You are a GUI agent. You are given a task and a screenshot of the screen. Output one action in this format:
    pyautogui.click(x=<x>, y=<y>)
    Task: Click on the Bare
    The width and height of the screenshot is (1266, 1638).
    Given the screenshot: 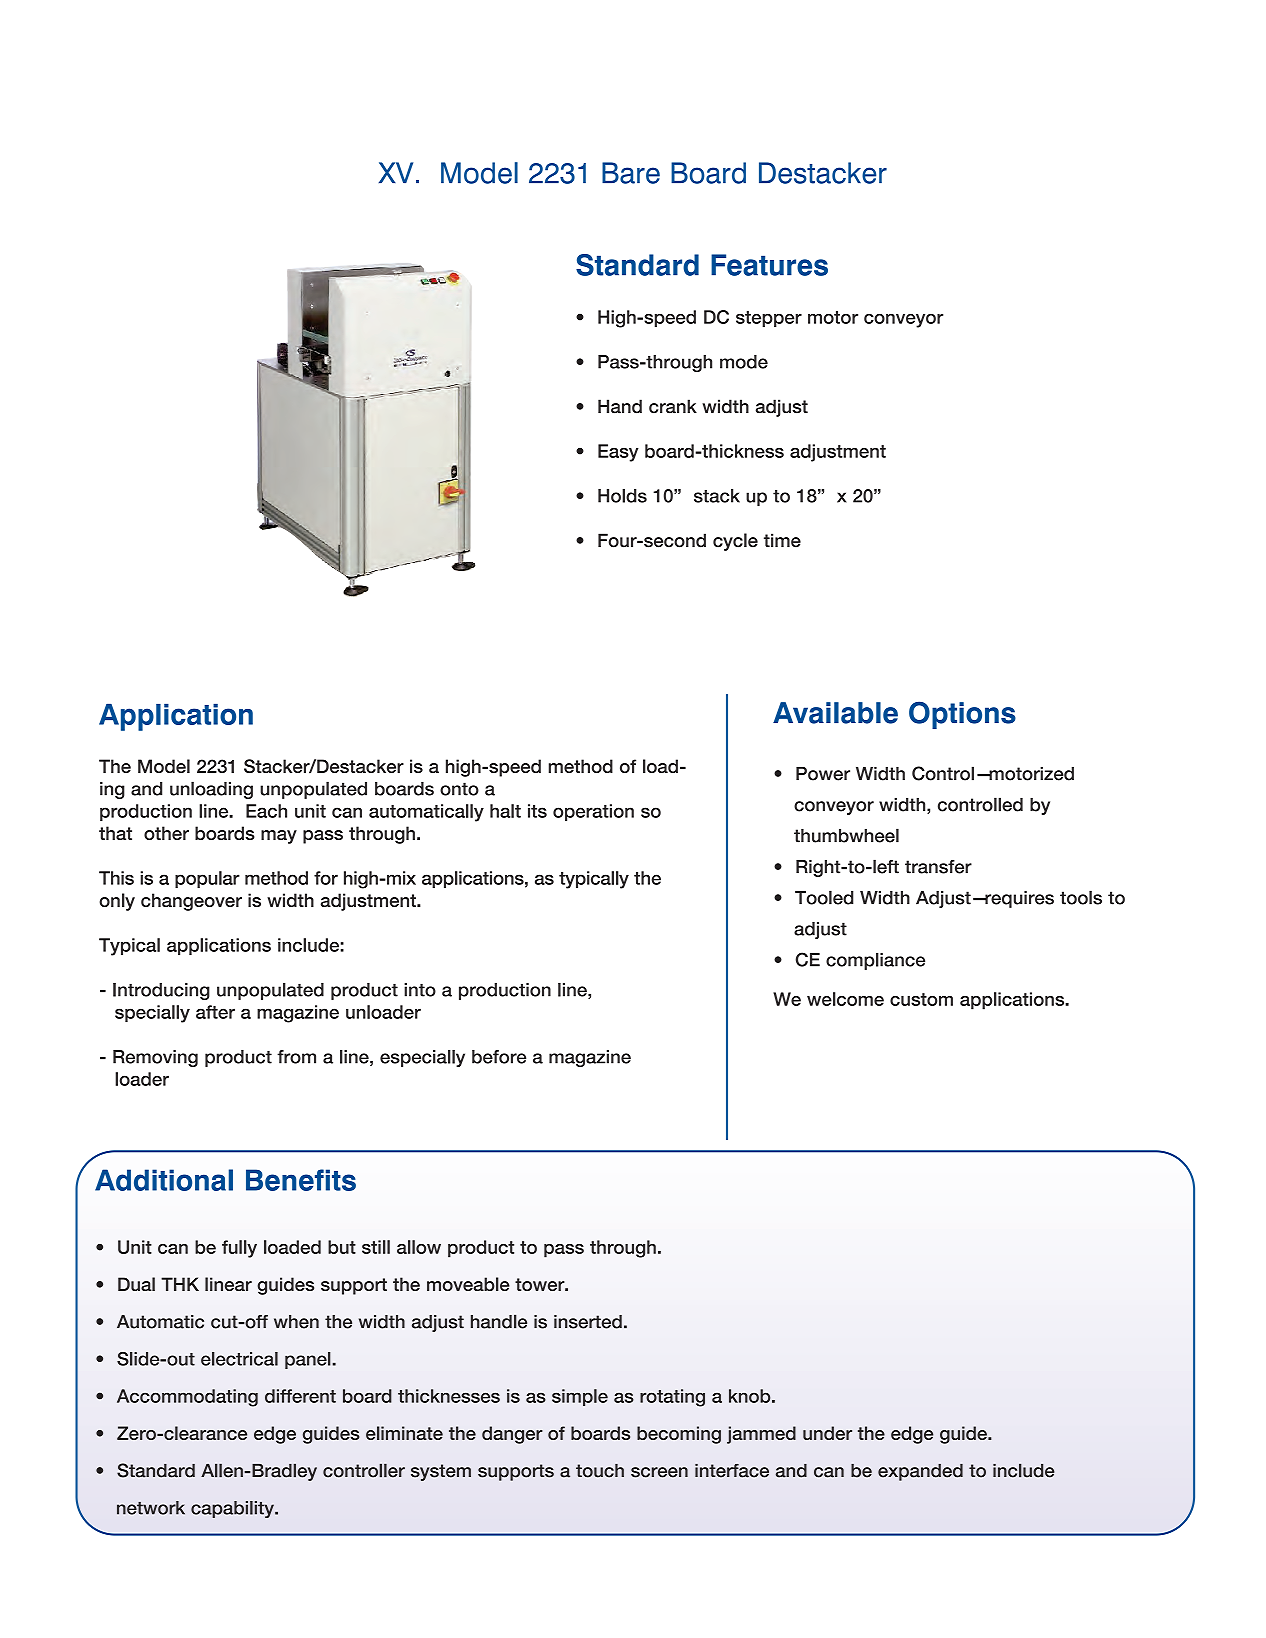 What is the action you would take?
    pyautogui.click(x=631, y=173)
